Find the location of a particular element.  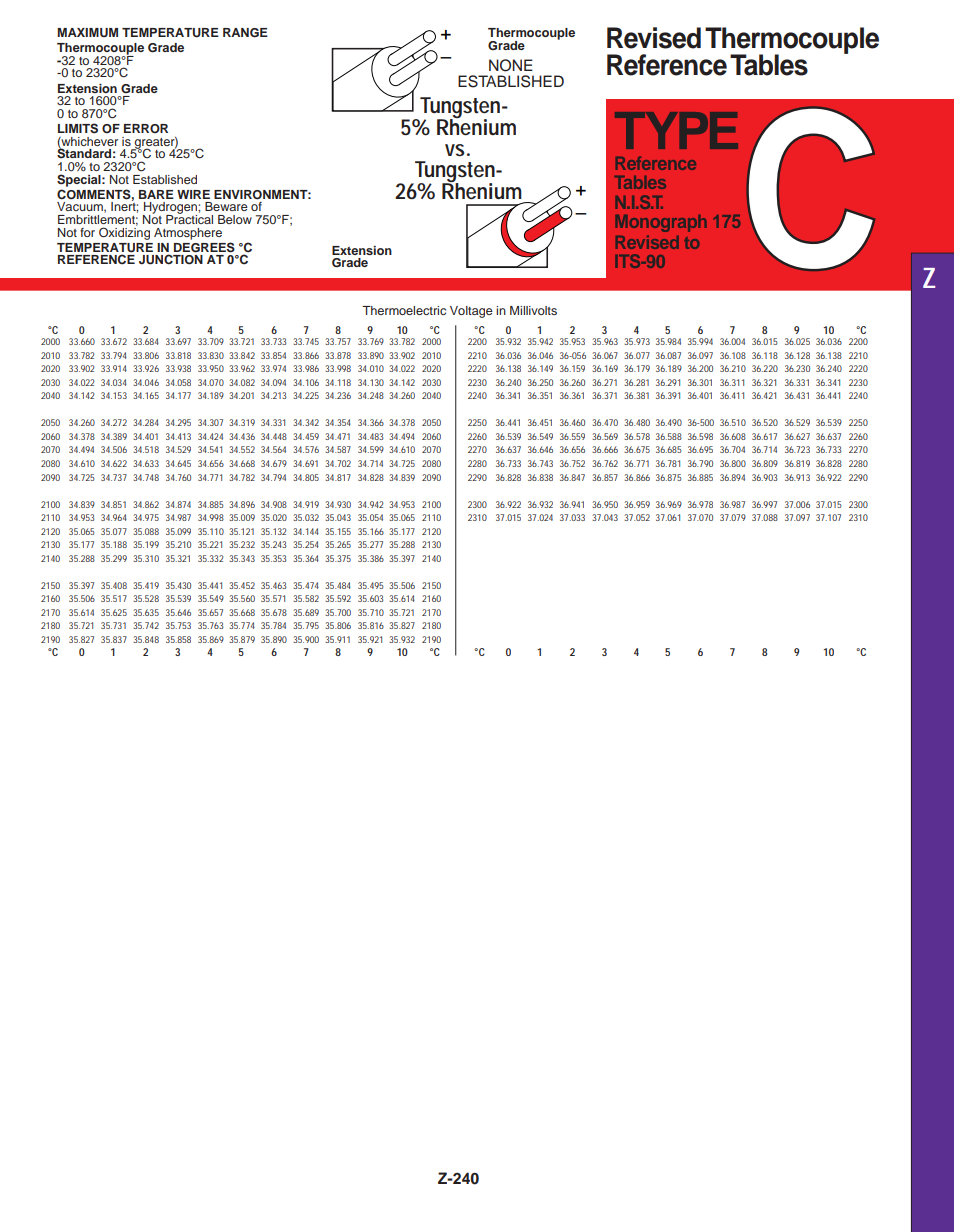

ERROR is located at coordinates (146, 128).
